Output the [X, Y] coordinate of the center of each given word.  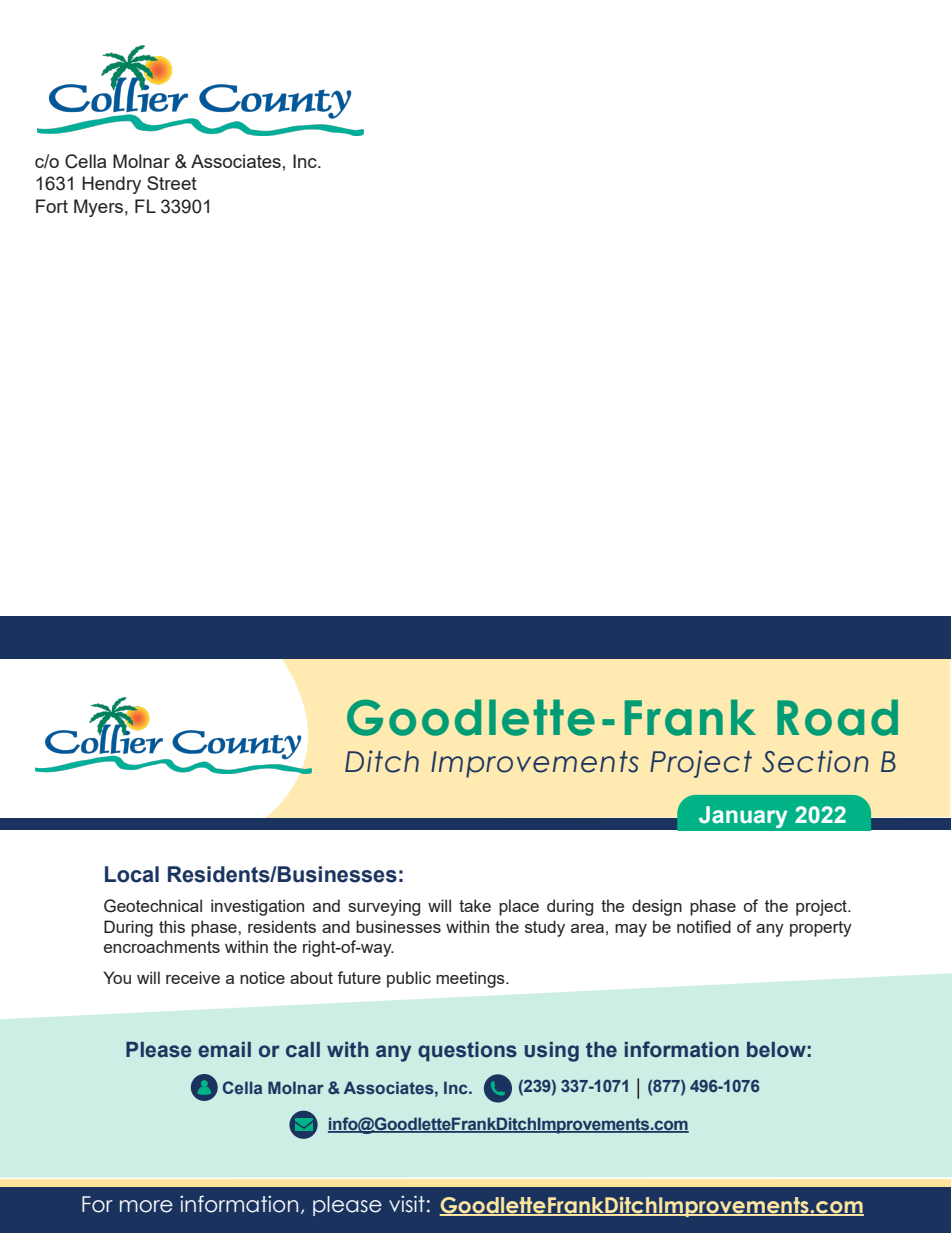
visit [407, 1204]
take [475, 905]
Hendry [111, 185]
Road [837, 717]
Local [132, 874]
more [146, 1206]
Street [172, 183]
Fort [52, 206]
